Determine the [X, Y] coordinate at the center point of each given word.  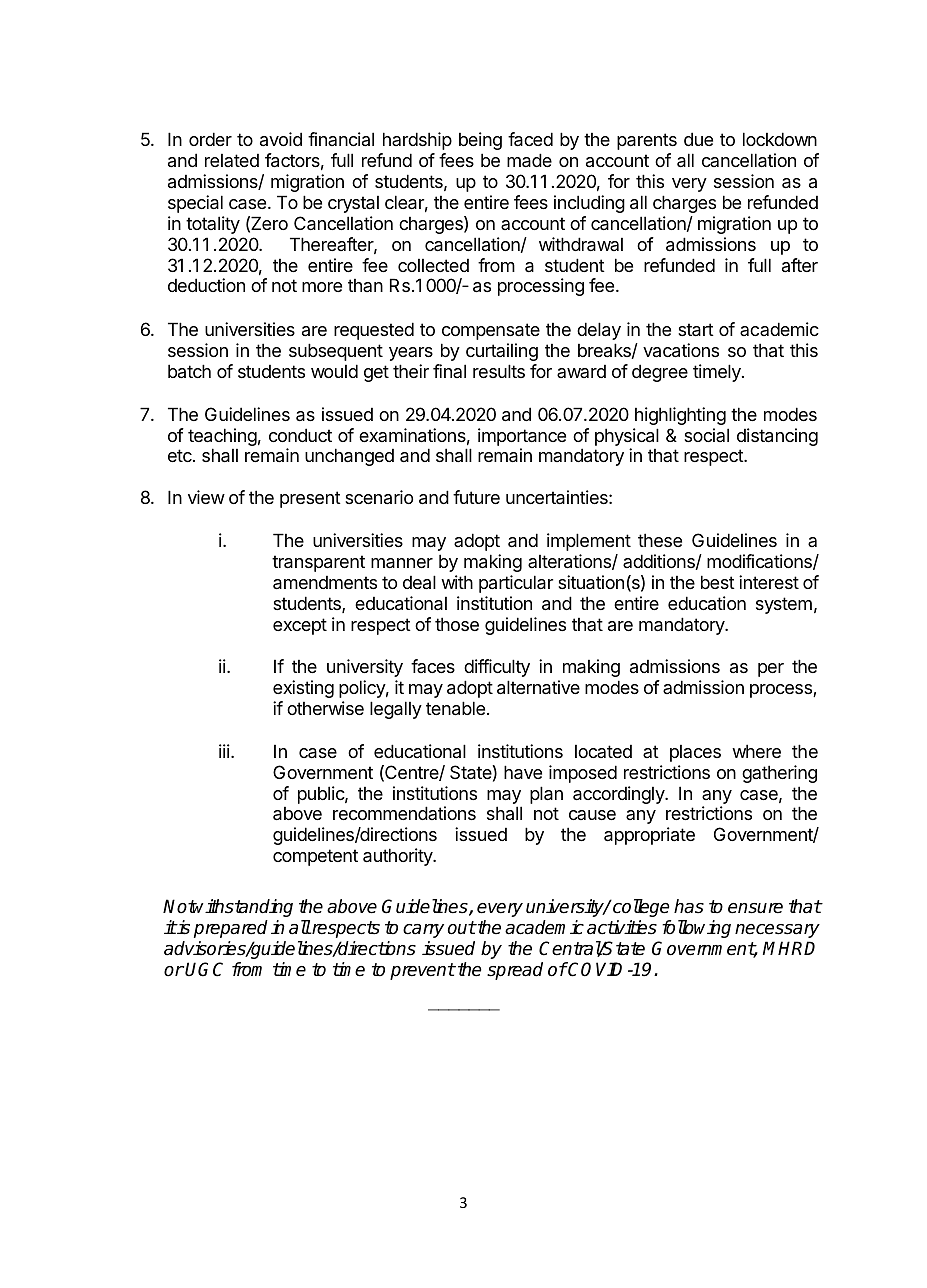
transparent [318, 563]
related [232, 160]
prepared [231, 929]
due [698, 139]
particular [516, 584]
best [718, 582]
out [462, 928]
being [480, 141]
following [696, 929]
